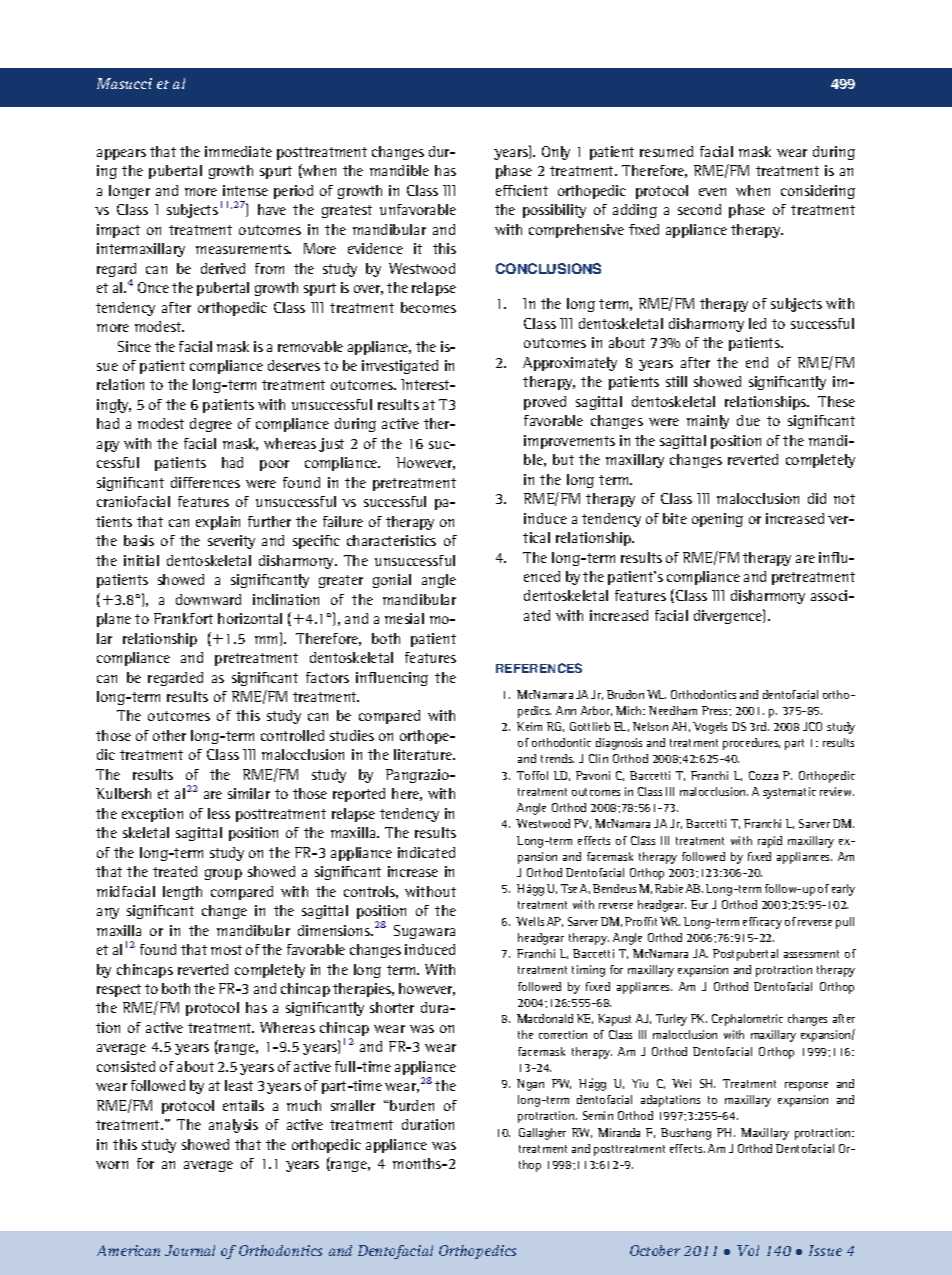  What do you see at coordinates (712, 192) in the page?
I see `even` at bounding box center [712, 192].
